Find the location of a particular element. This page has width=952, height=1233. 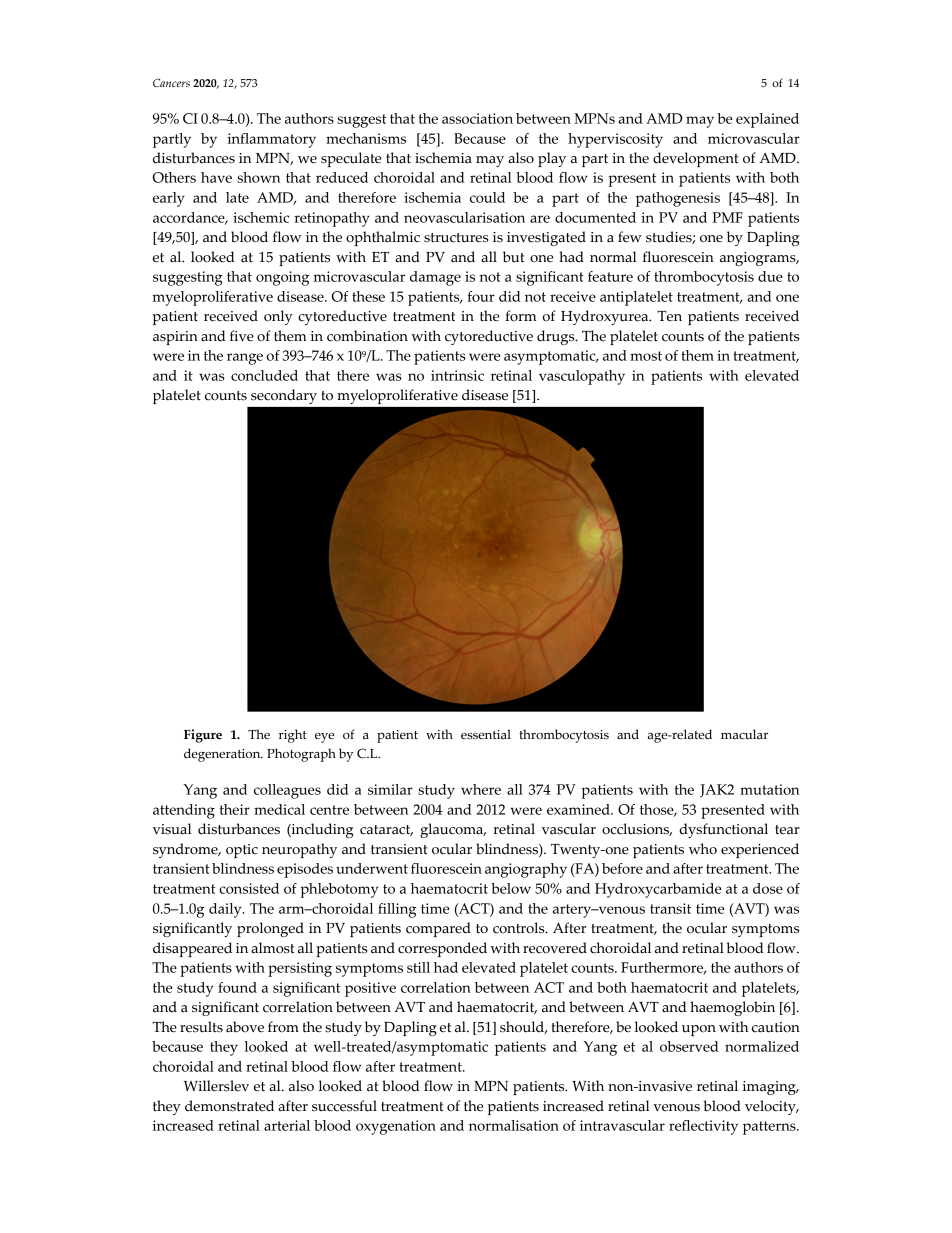

oxygenation is located at coordinates (396, 1127).
